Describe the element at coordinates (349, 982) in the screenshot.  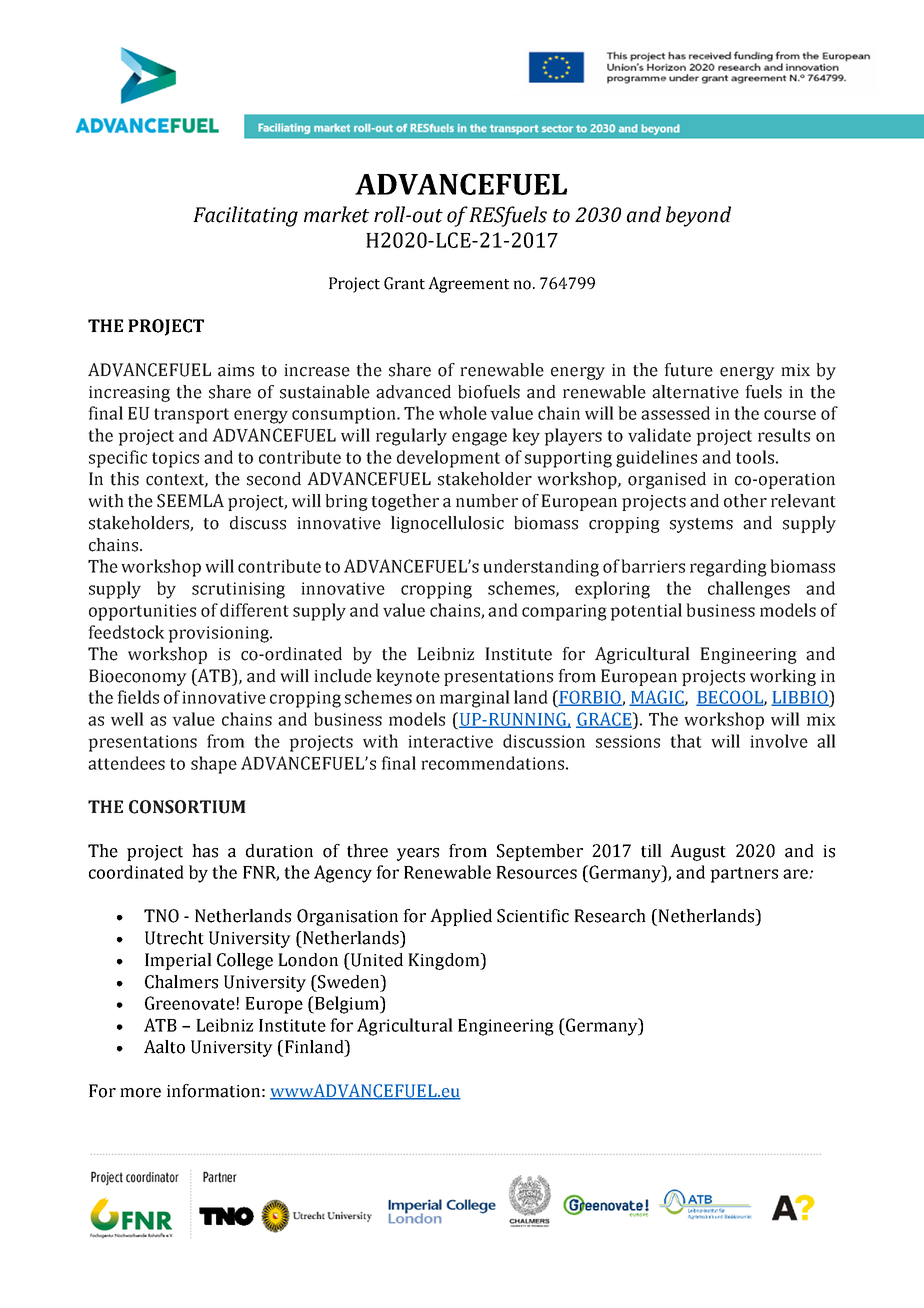
I see `Sweden` at that location.
